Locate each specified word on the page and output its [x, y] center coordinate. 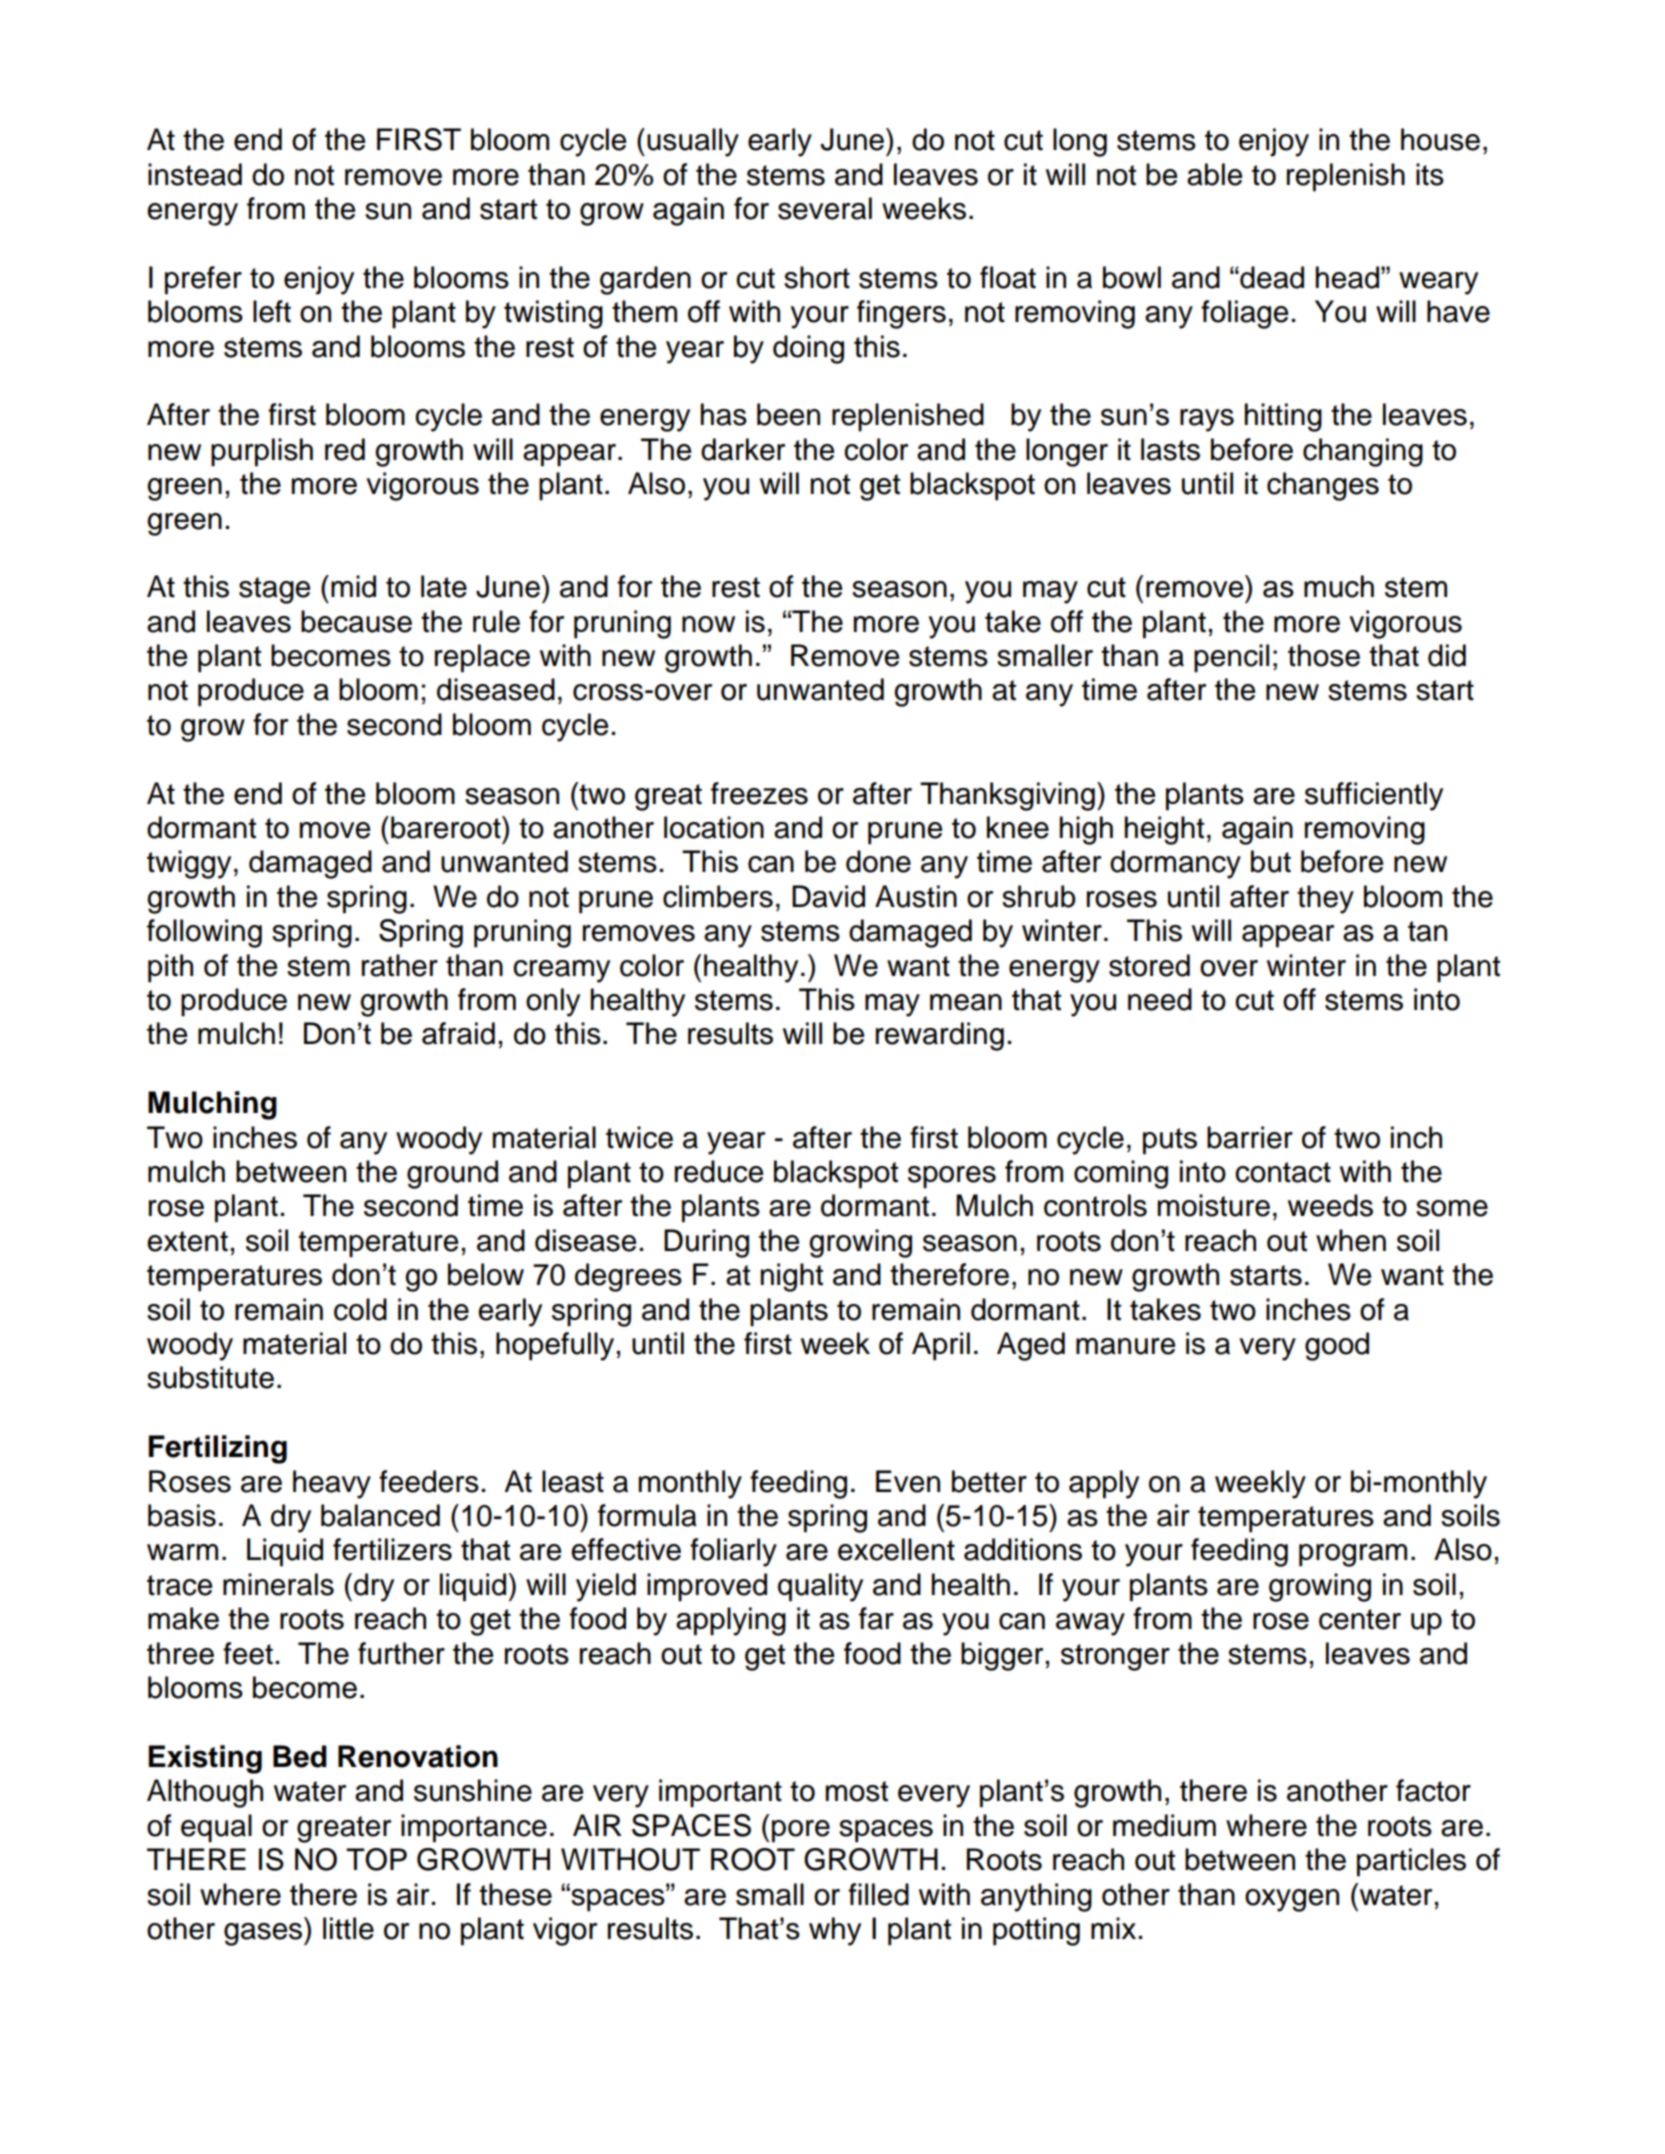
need [1160, 999]
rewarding [940, 1036]
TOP [376, 1859]
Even [908, 1481]
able [1214, 174]
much [1339, 586]
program [1353, 1555]
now [708, 624]
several [825, 208]
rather [400, 965]
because [356, 621]
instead [195, 174]
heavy [332, 1484]
